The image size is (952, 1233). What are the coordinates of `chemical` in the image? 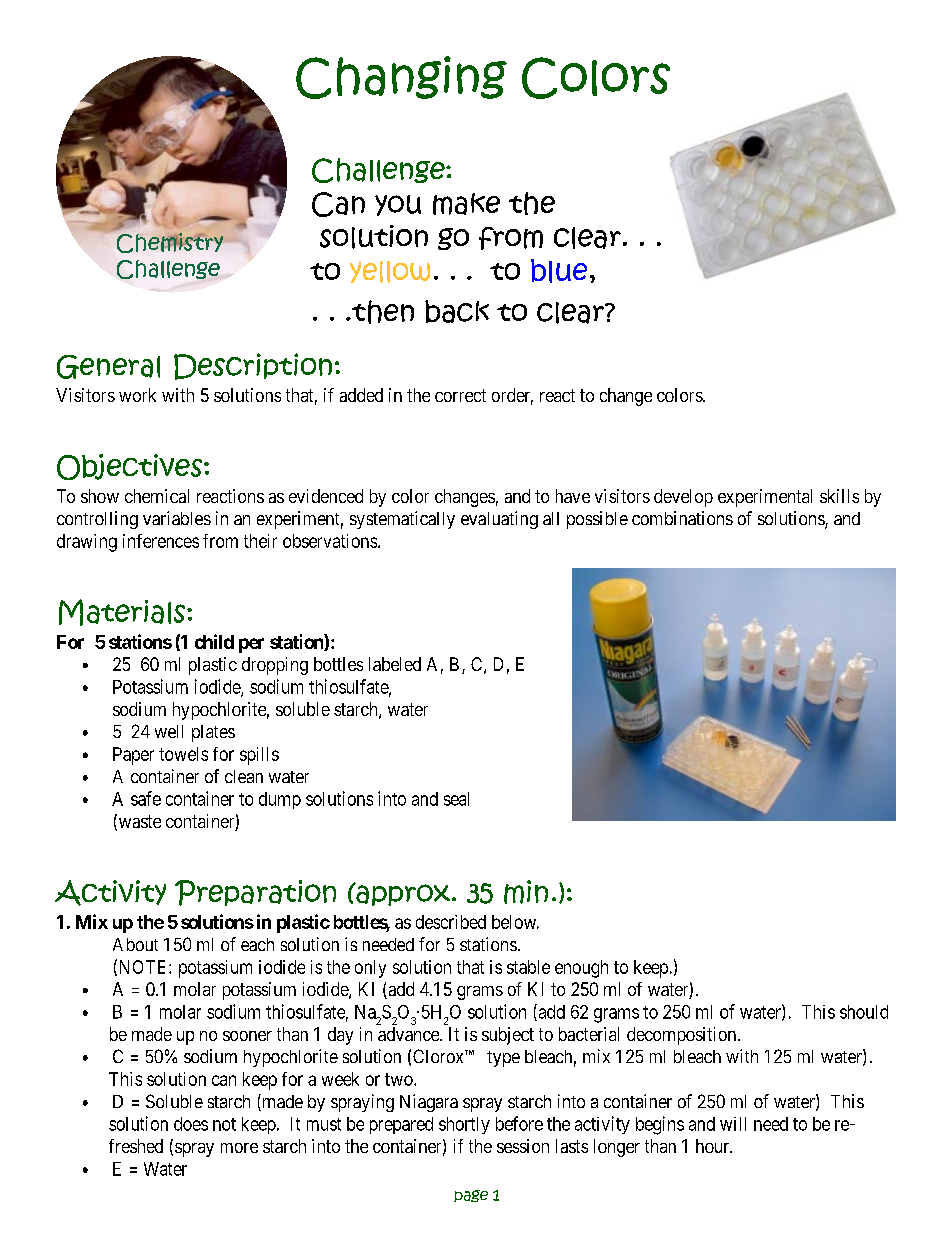 It's located at (157, 496).
